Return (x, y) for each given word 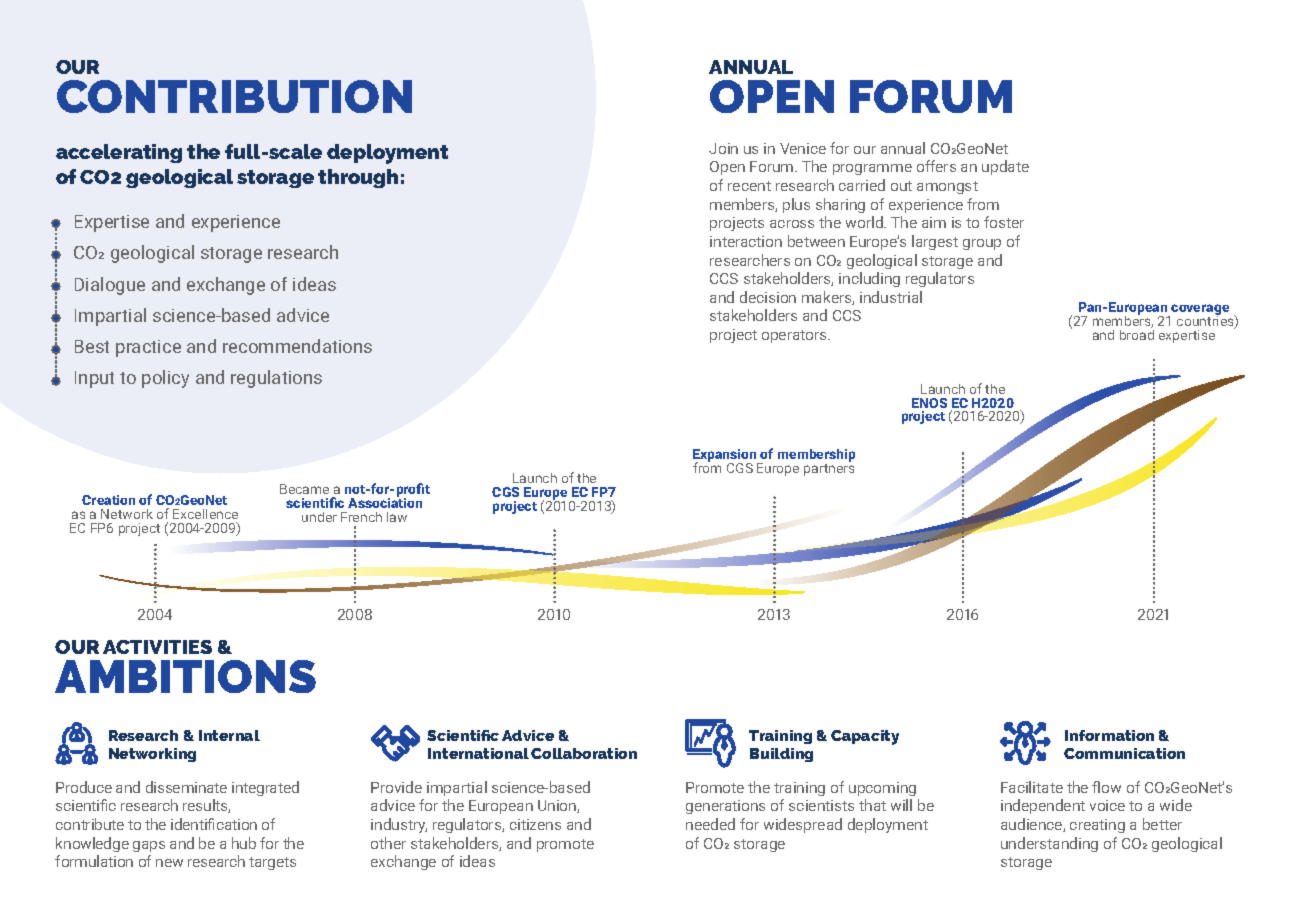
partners (829, 470)
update (1005, 167)
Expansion (726, 457)
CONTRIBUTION (234, 96)
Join (723, 148)
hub (244, 843)
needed (710, 824)
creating (1097, 826)
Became (304, 489)
